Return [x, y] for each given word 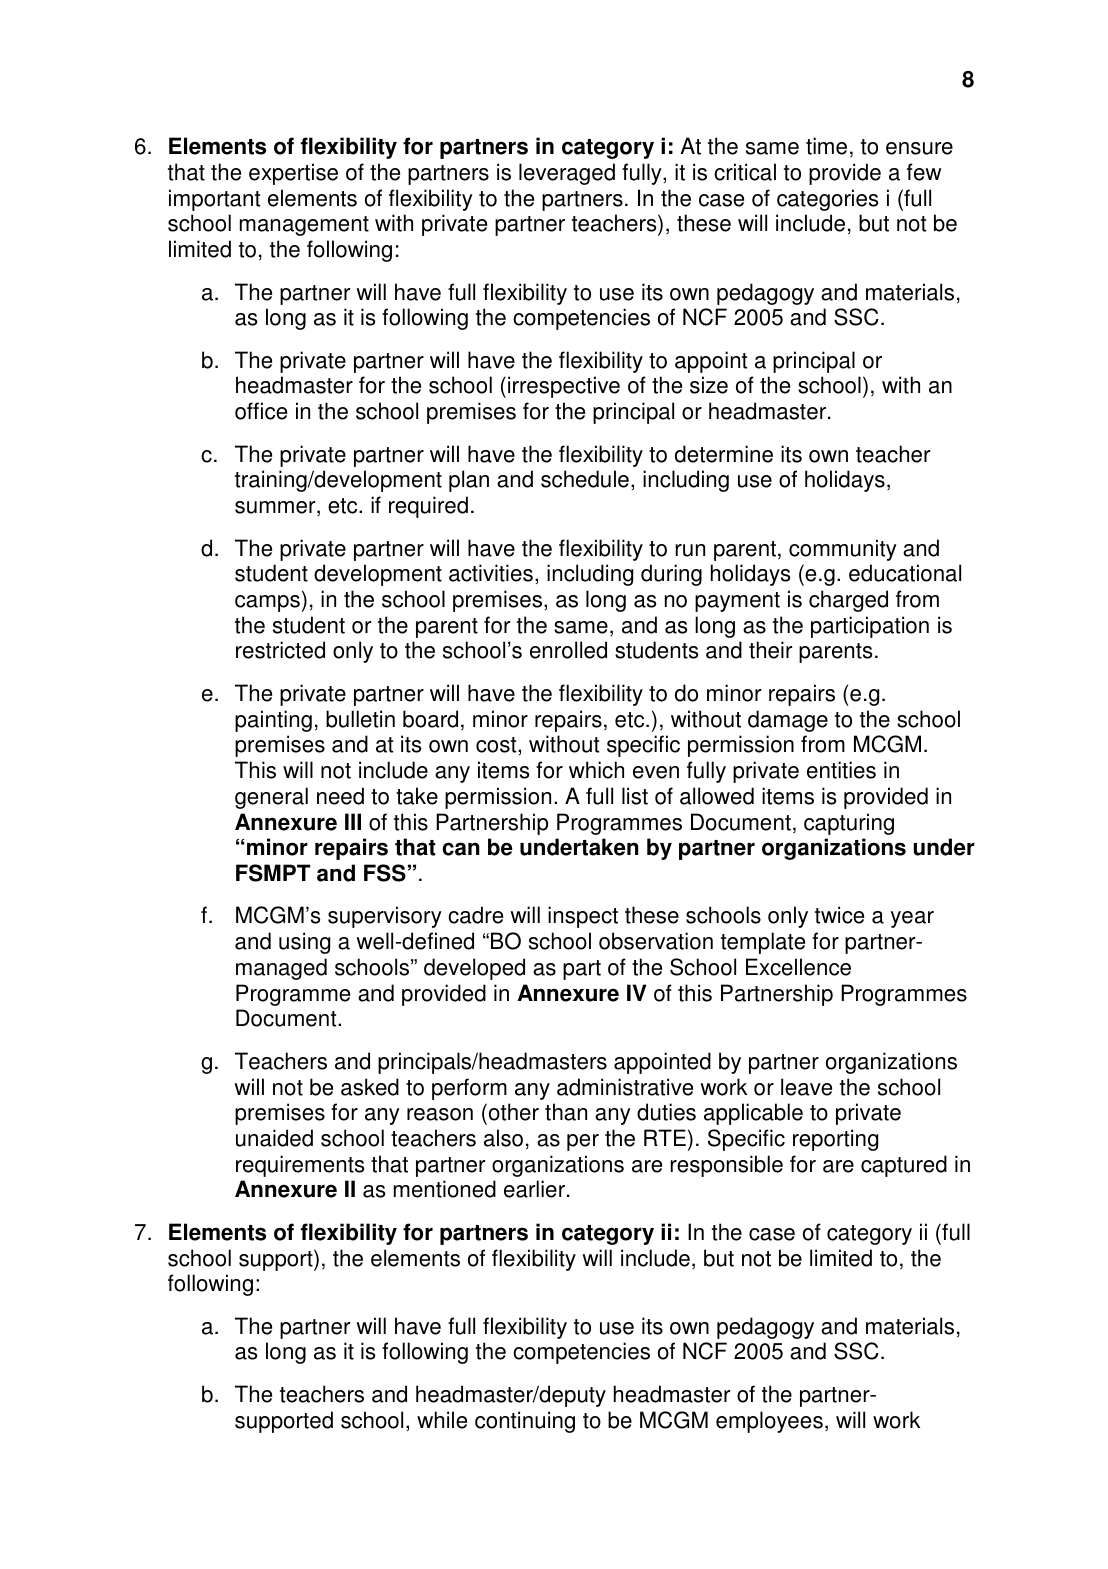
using [304, 943]
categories [828, 200]
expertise [293, 174]
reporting [835, 1140]
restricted [280, 650]
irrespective [564, 387]
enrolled [568, 650]
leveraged [567, 174]
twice [839, 915]
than [566, 1112]
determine [724, 454]
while [442, 1420]
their [770, 650]
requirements [300, 1166]
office [261, 411]
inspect [583, 917]
